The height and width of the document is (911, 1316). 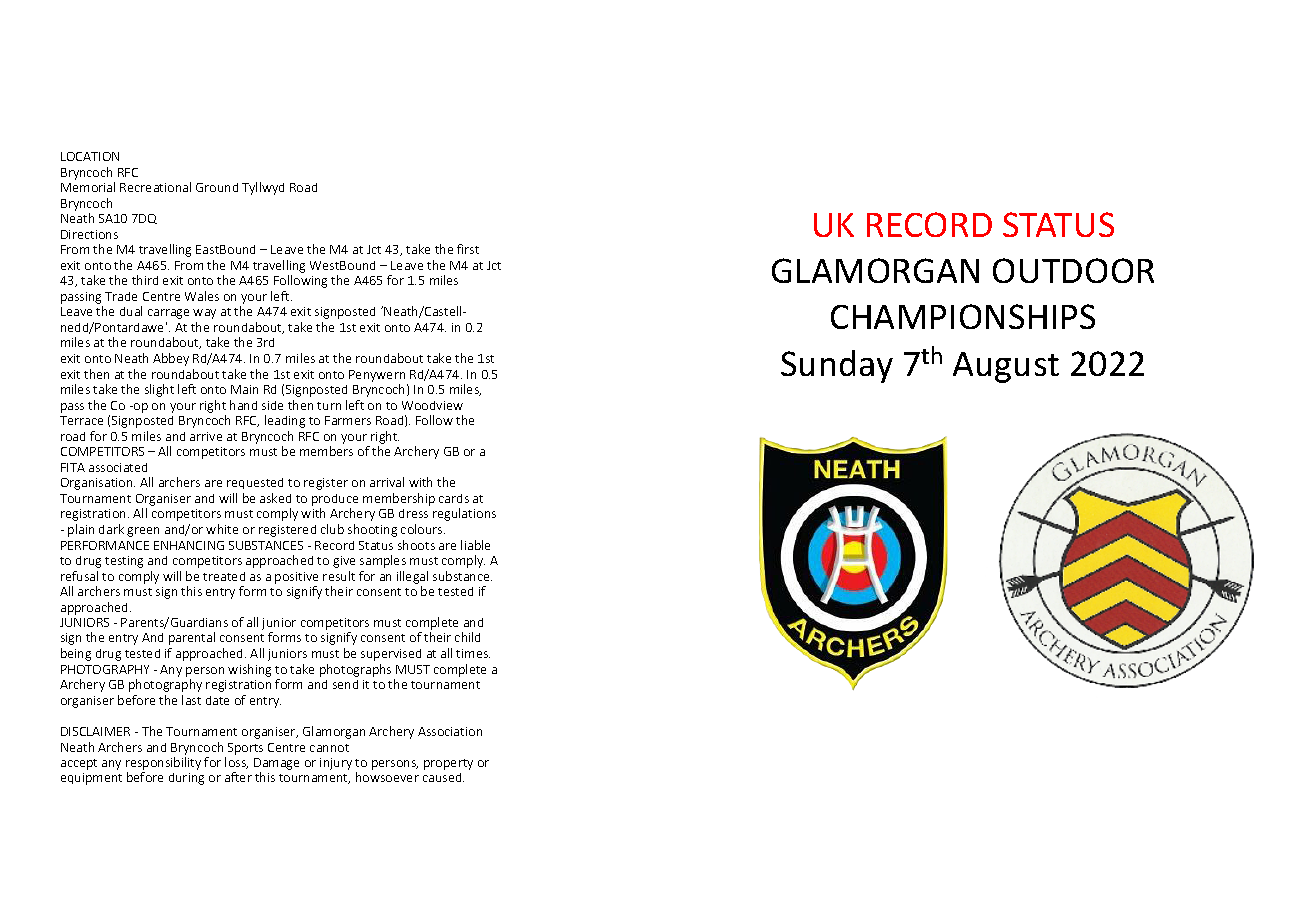 What do you see at coordinates (464, 514) in the document?
I see `regulations` at bounding box center [464, 514].
